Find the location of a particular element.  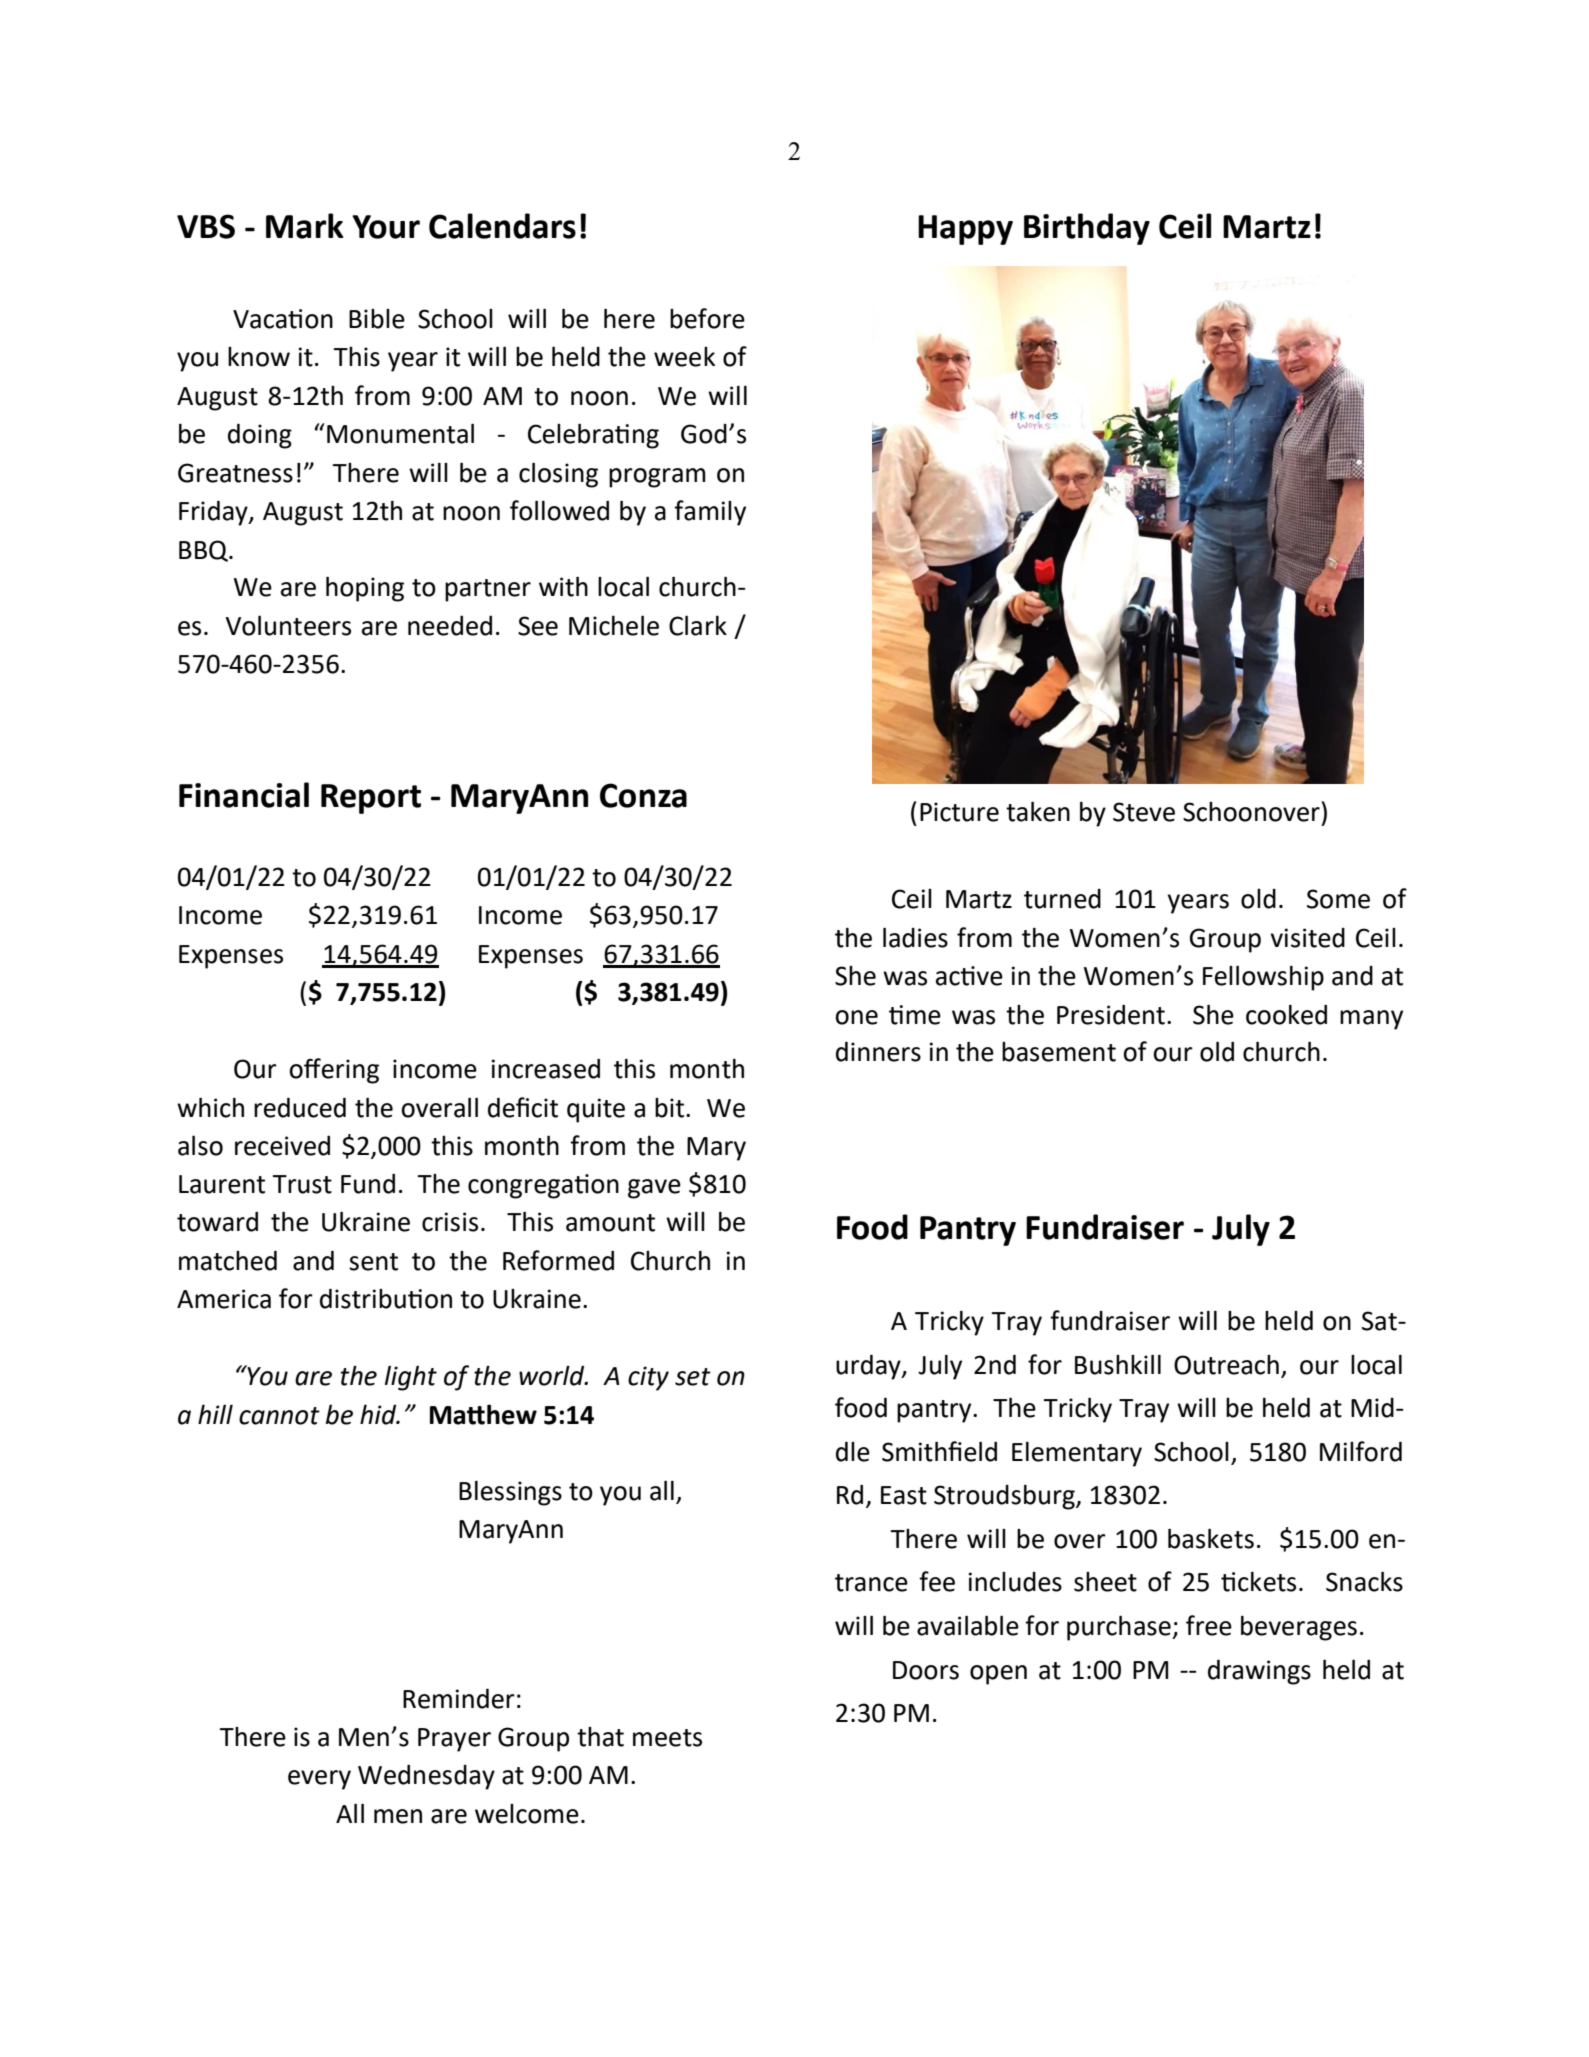

Birthday is located at coordinates (1087, 229).
